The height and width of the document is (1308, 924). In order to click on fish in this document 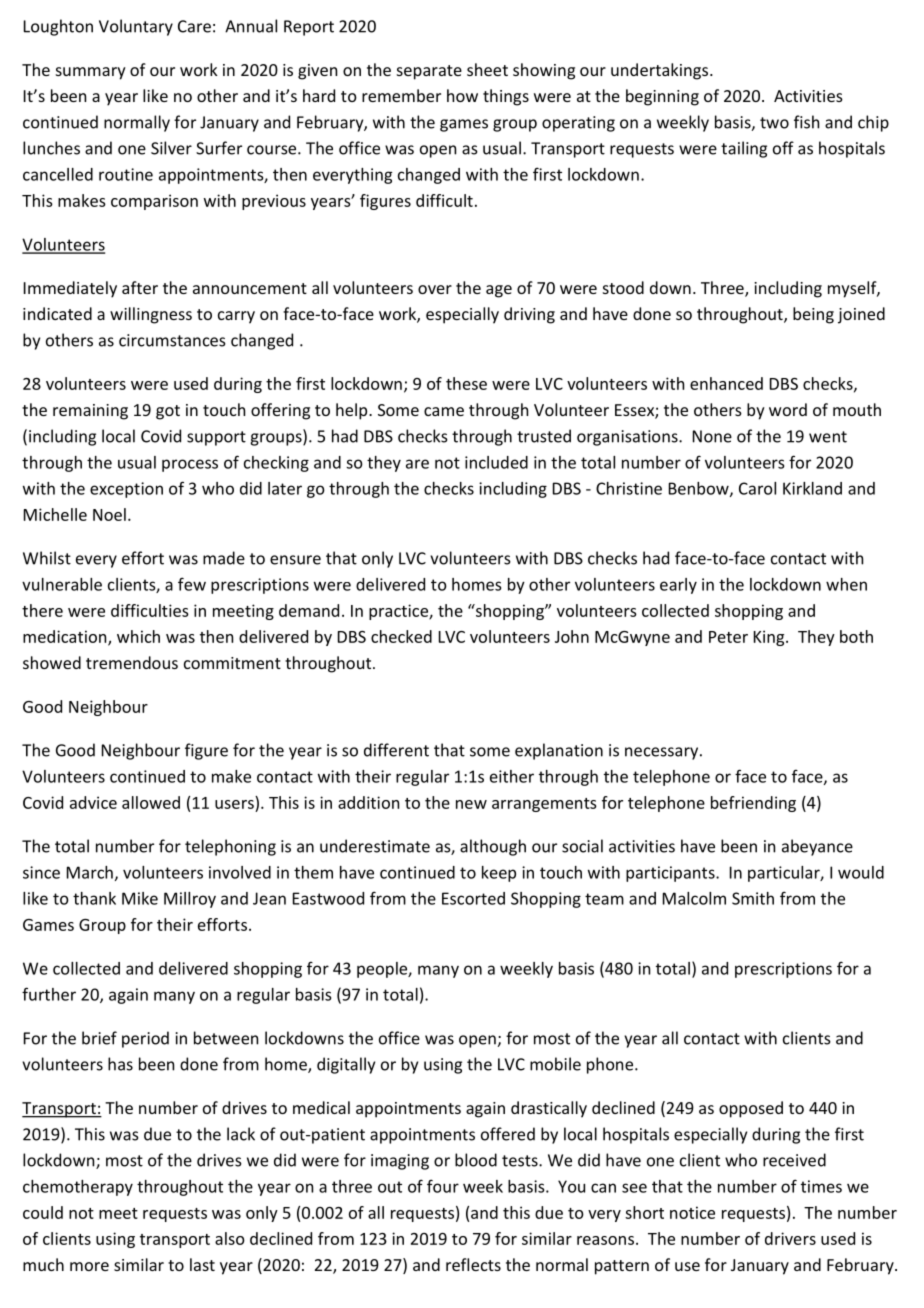, I will do `click(806, 122)`.
